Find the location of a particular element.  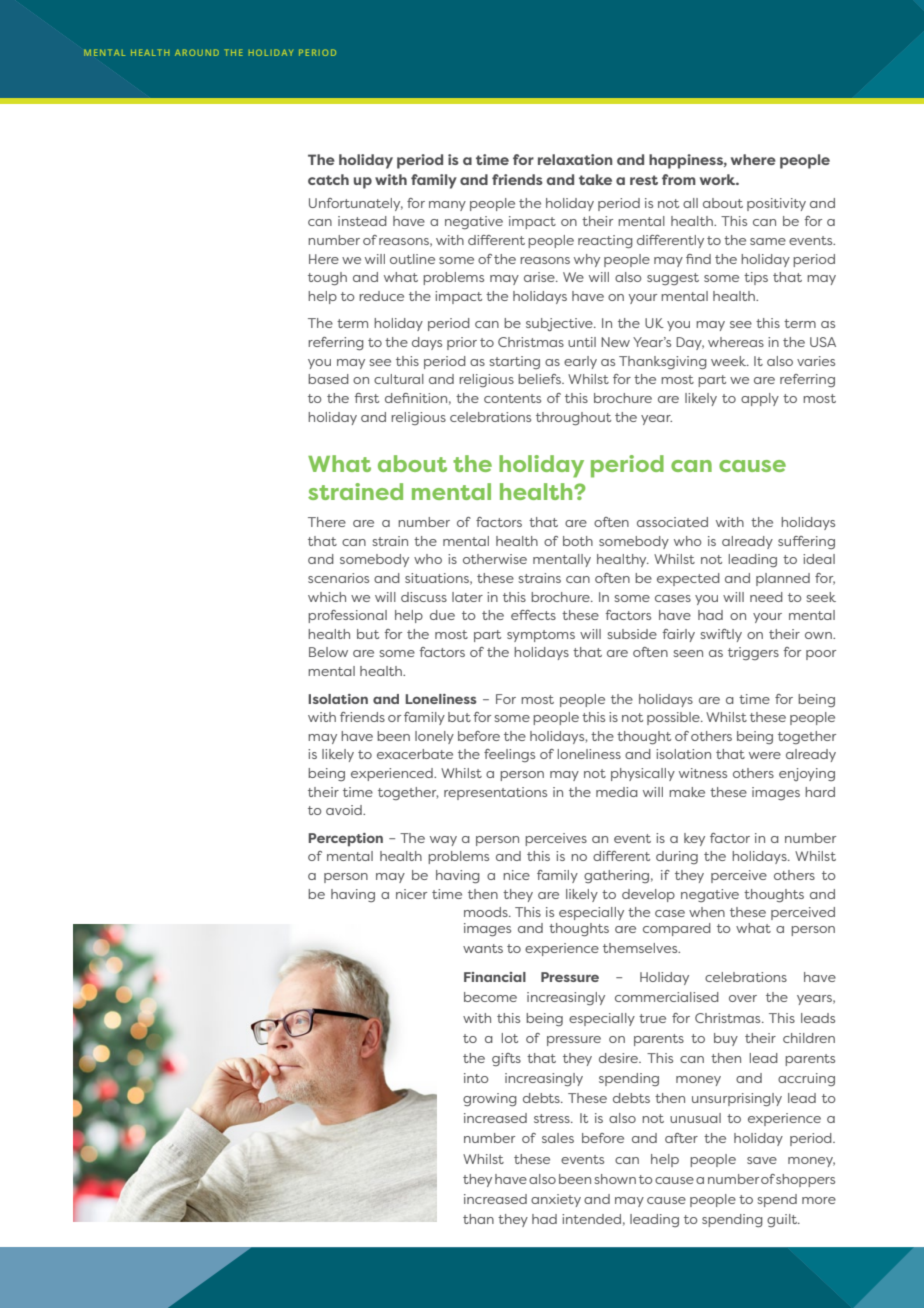

Unfortunately is located at coordinates (356, 204).
